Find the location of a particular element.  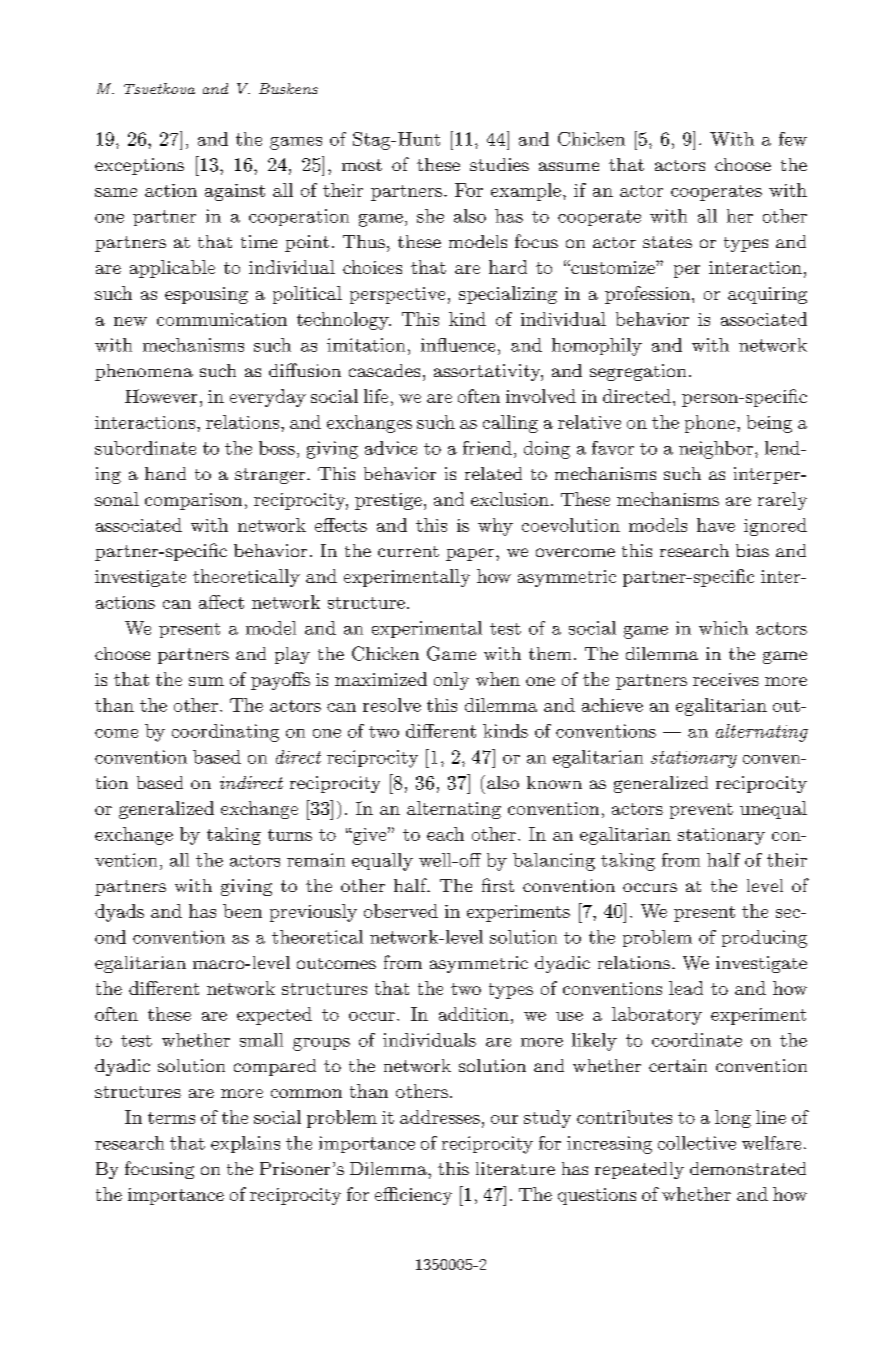

studies is located at coordinates (499, 164).
